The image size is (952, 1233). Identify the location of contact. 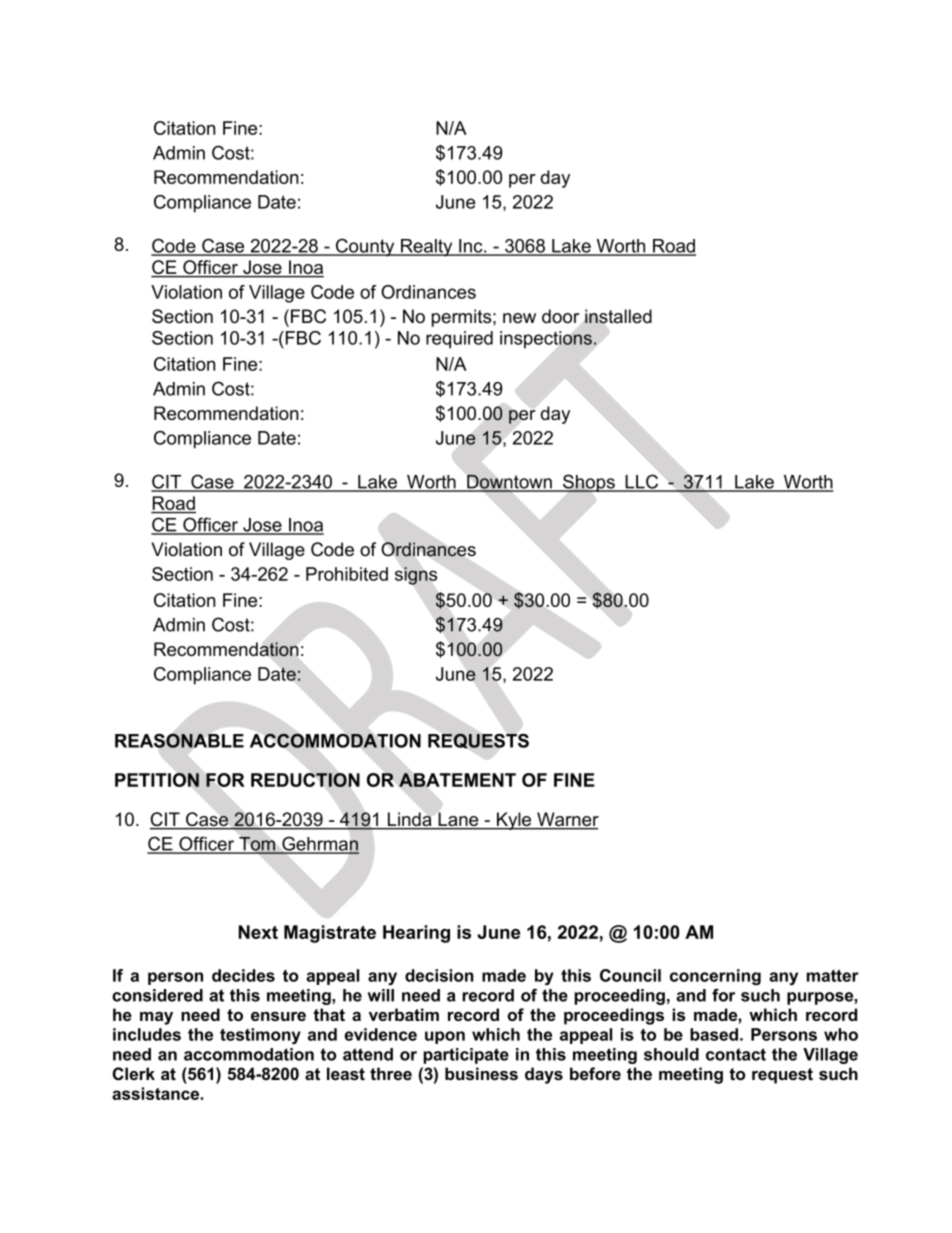
(736, 1054).
